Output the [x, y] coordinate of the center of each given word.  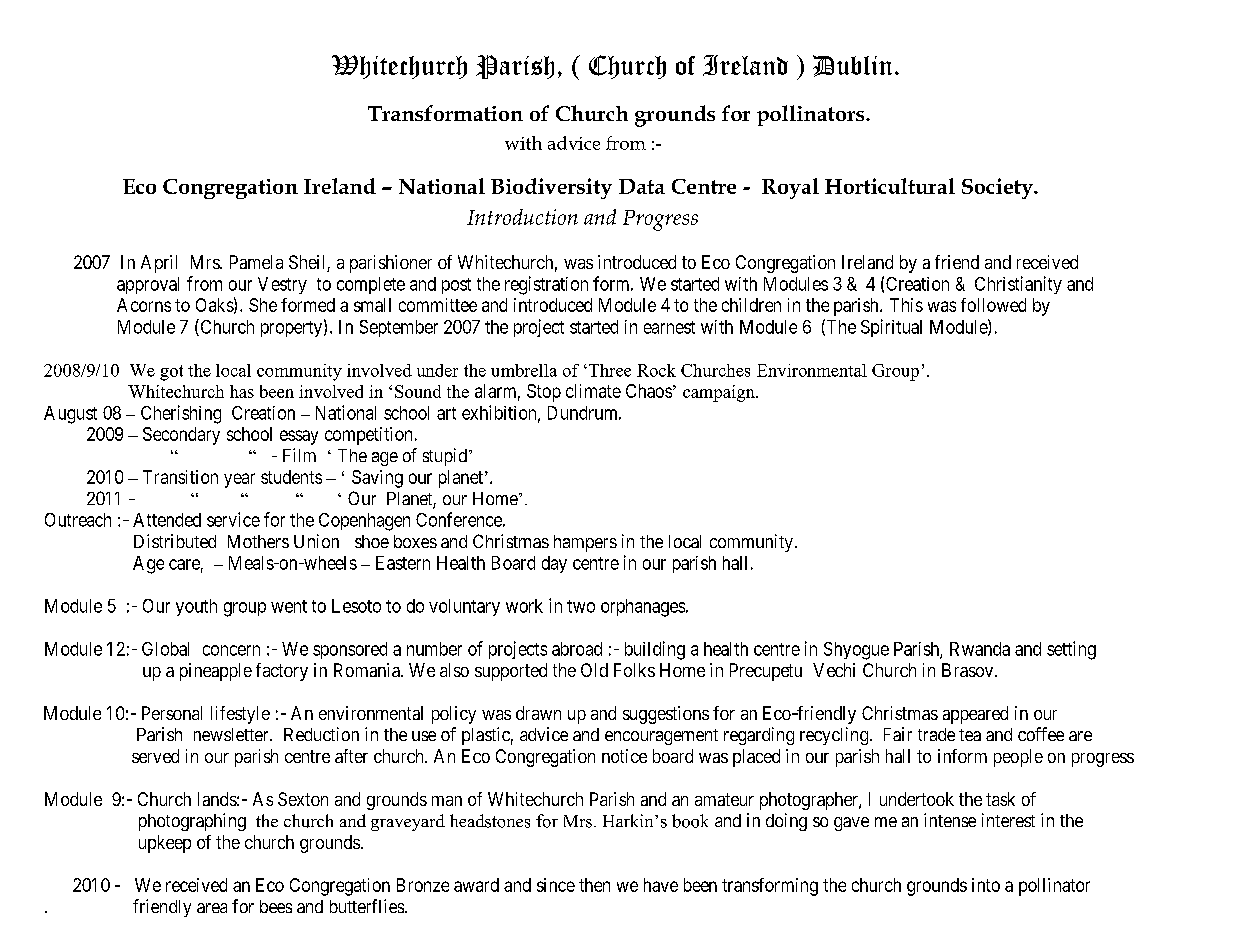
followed [993, 305]
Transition [180, 477]
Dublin [852, 66]
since [556, 885]
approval [148, 285]
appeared [975, 715]
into [986, 885]
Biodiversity [551, 188]
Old [594, 670]
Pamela [256, 262]
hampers [585, 543]
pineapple [216, 672]
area [212, 908]
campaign [720, 393]
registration [546, 285]
